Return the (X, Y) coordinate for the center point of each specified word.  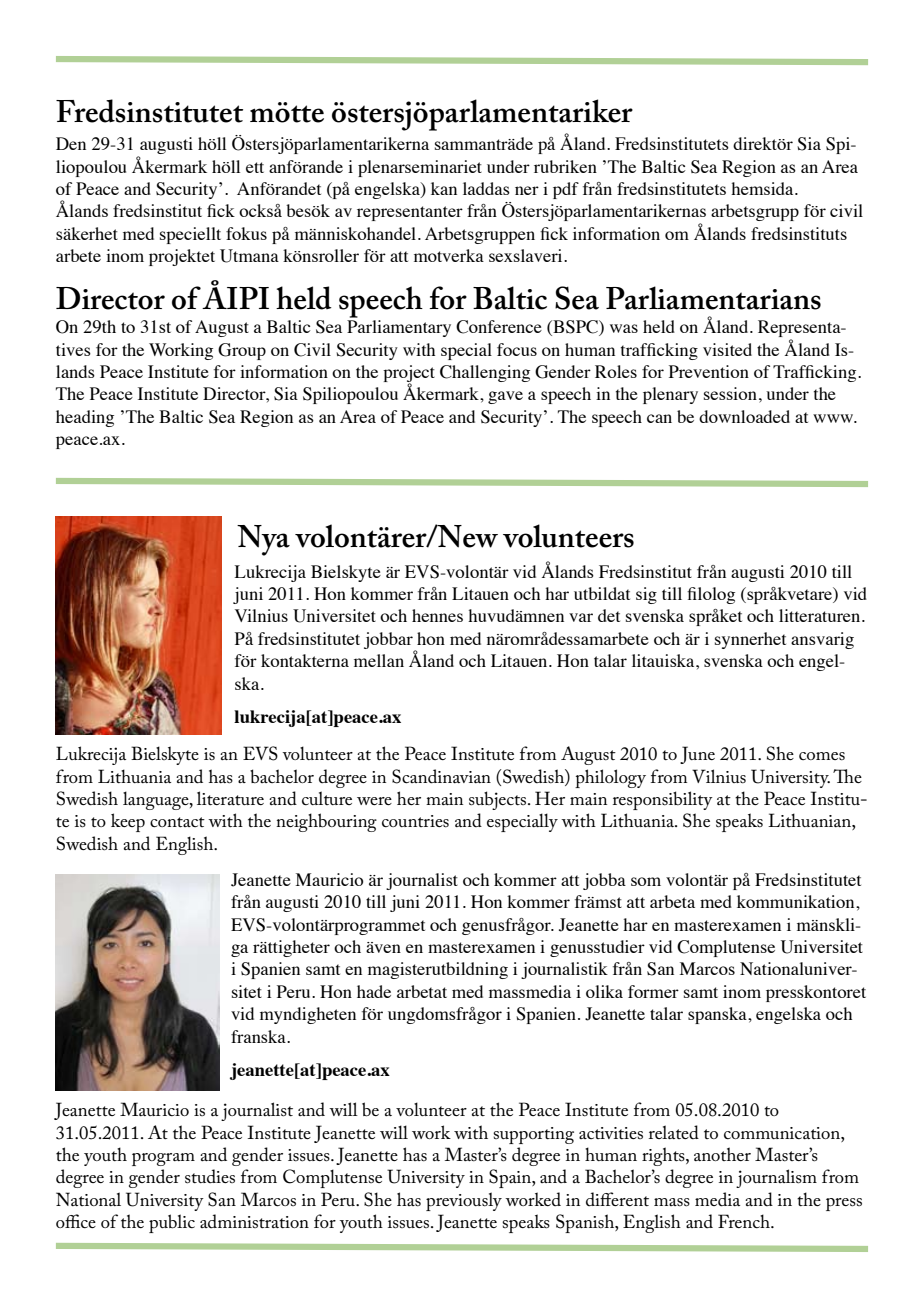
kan (444, 188)
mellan (379, 660)
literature (230, 798)
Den (71, 143)
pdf (566, 190)
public (172, 1223)
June (697, 755)
